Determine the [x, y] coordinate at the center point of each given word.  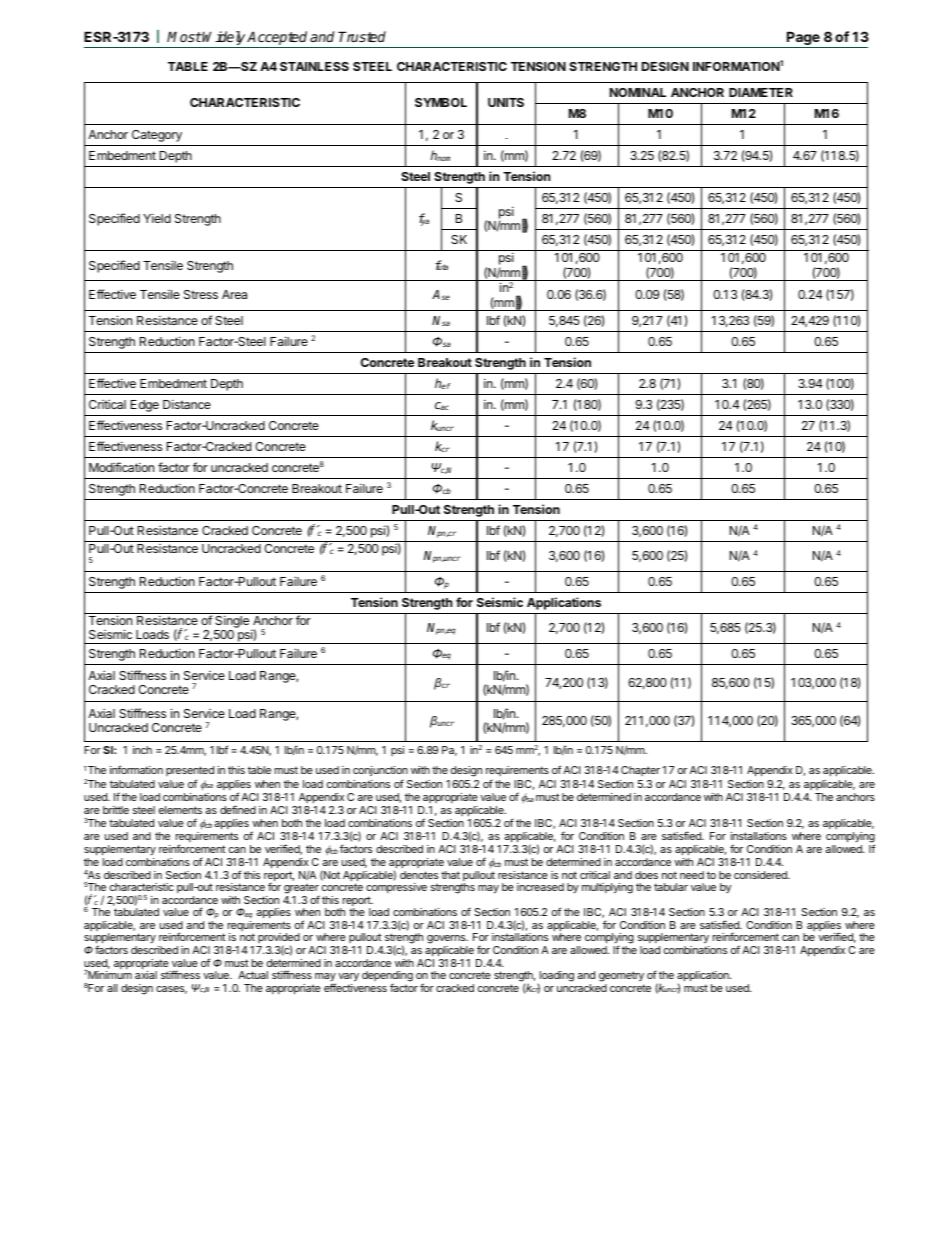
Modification [121, 467]
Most [184, 36]
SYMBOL [441, 102]
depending [387, 977]
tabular [671, 887]
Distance [187, 404]
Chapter [640, 771]
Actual [253, 975]
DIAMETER [761, 92]
